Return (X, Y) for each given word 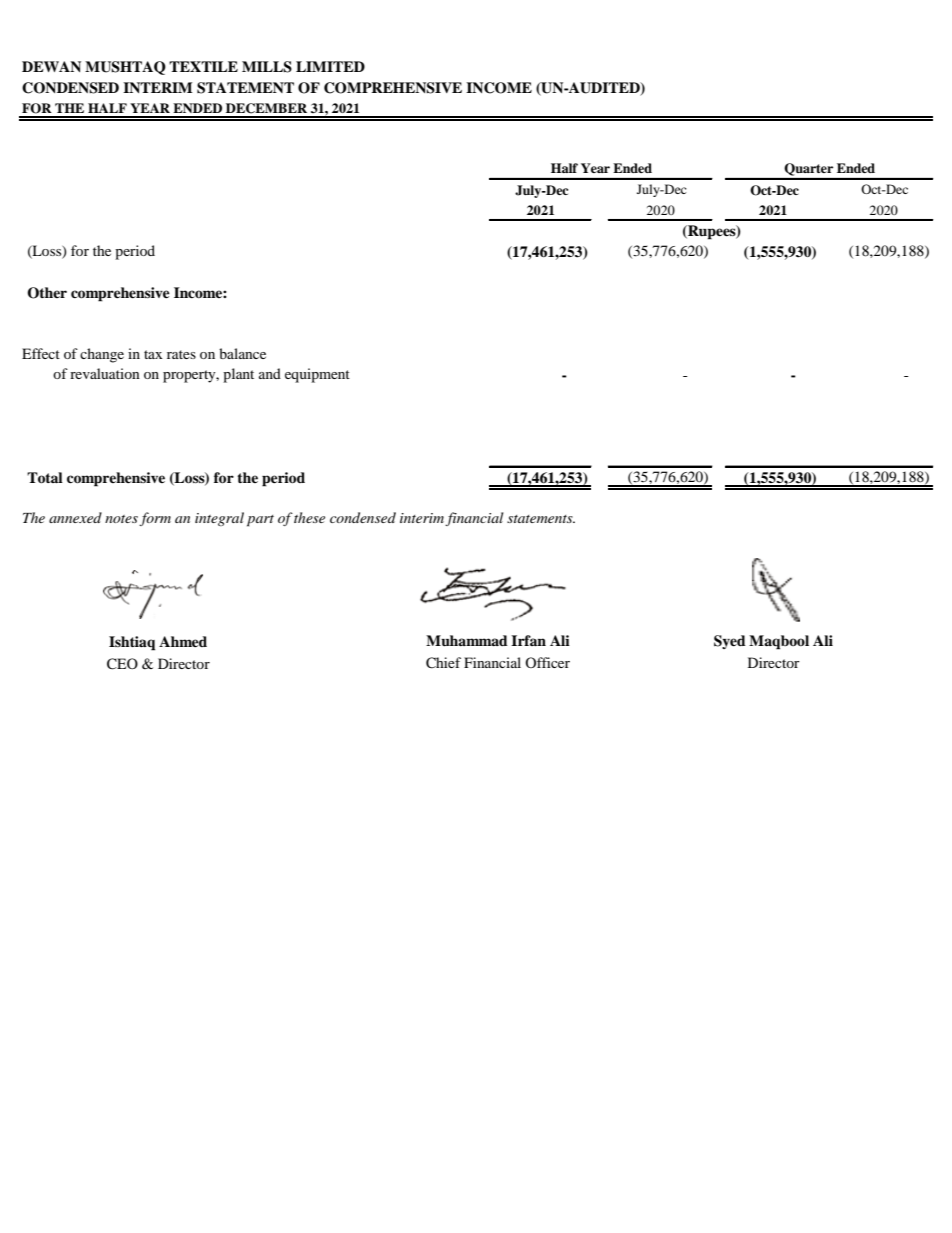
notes (121, 519)
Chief (443, 663)
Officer (547, 662)
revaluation (105, 373)
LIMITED (330, 66)
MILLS (267, 67)
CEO (122, 664)
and (270, 373)
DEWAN (51, 66)
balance (242, 353)
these (309, 517)
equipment (317, 375)
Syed (730, 642)
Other (47, 293)
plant (238, 375)
